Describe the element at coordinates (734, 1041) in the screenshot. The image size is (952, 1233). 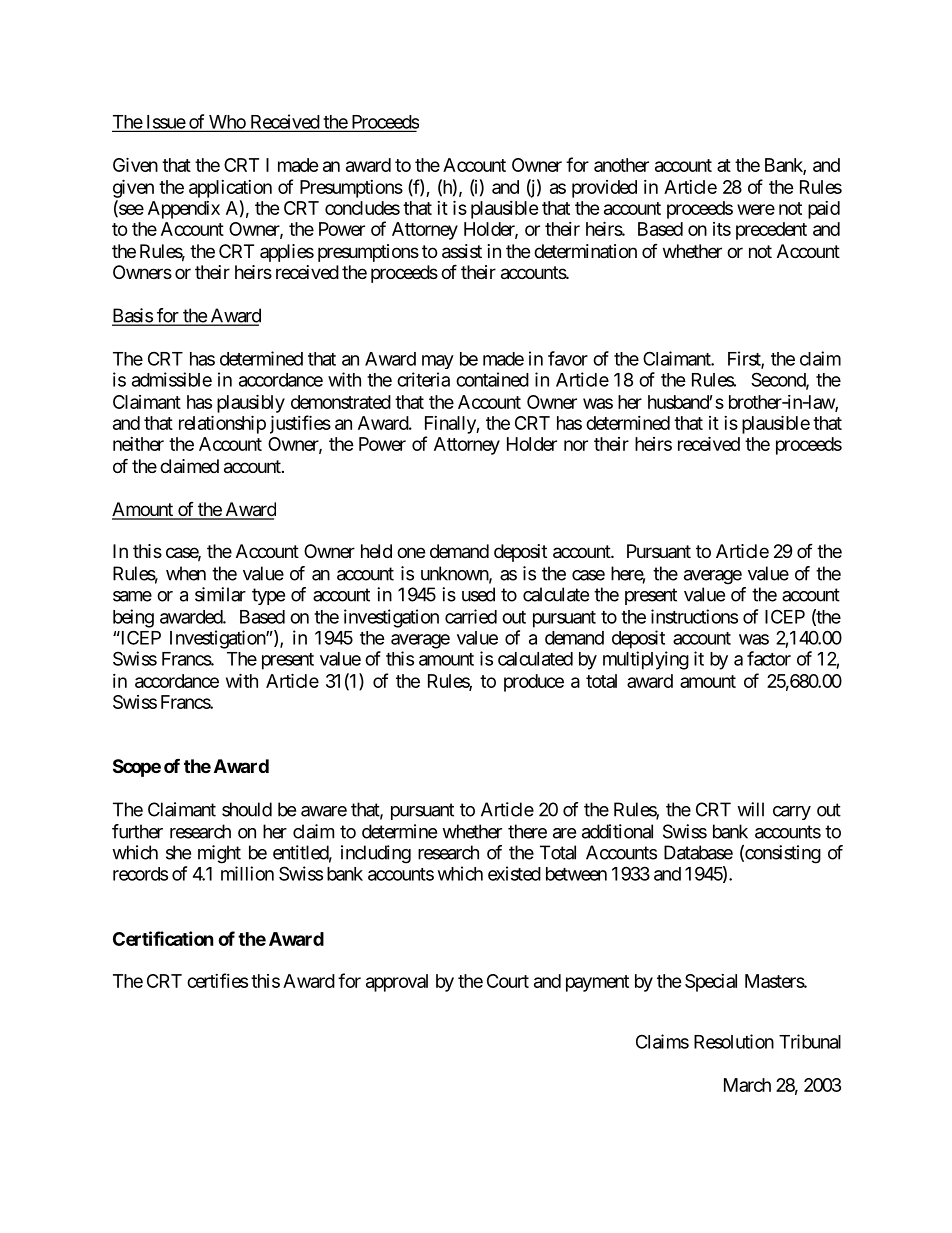
I see `Resolution` at that location.
